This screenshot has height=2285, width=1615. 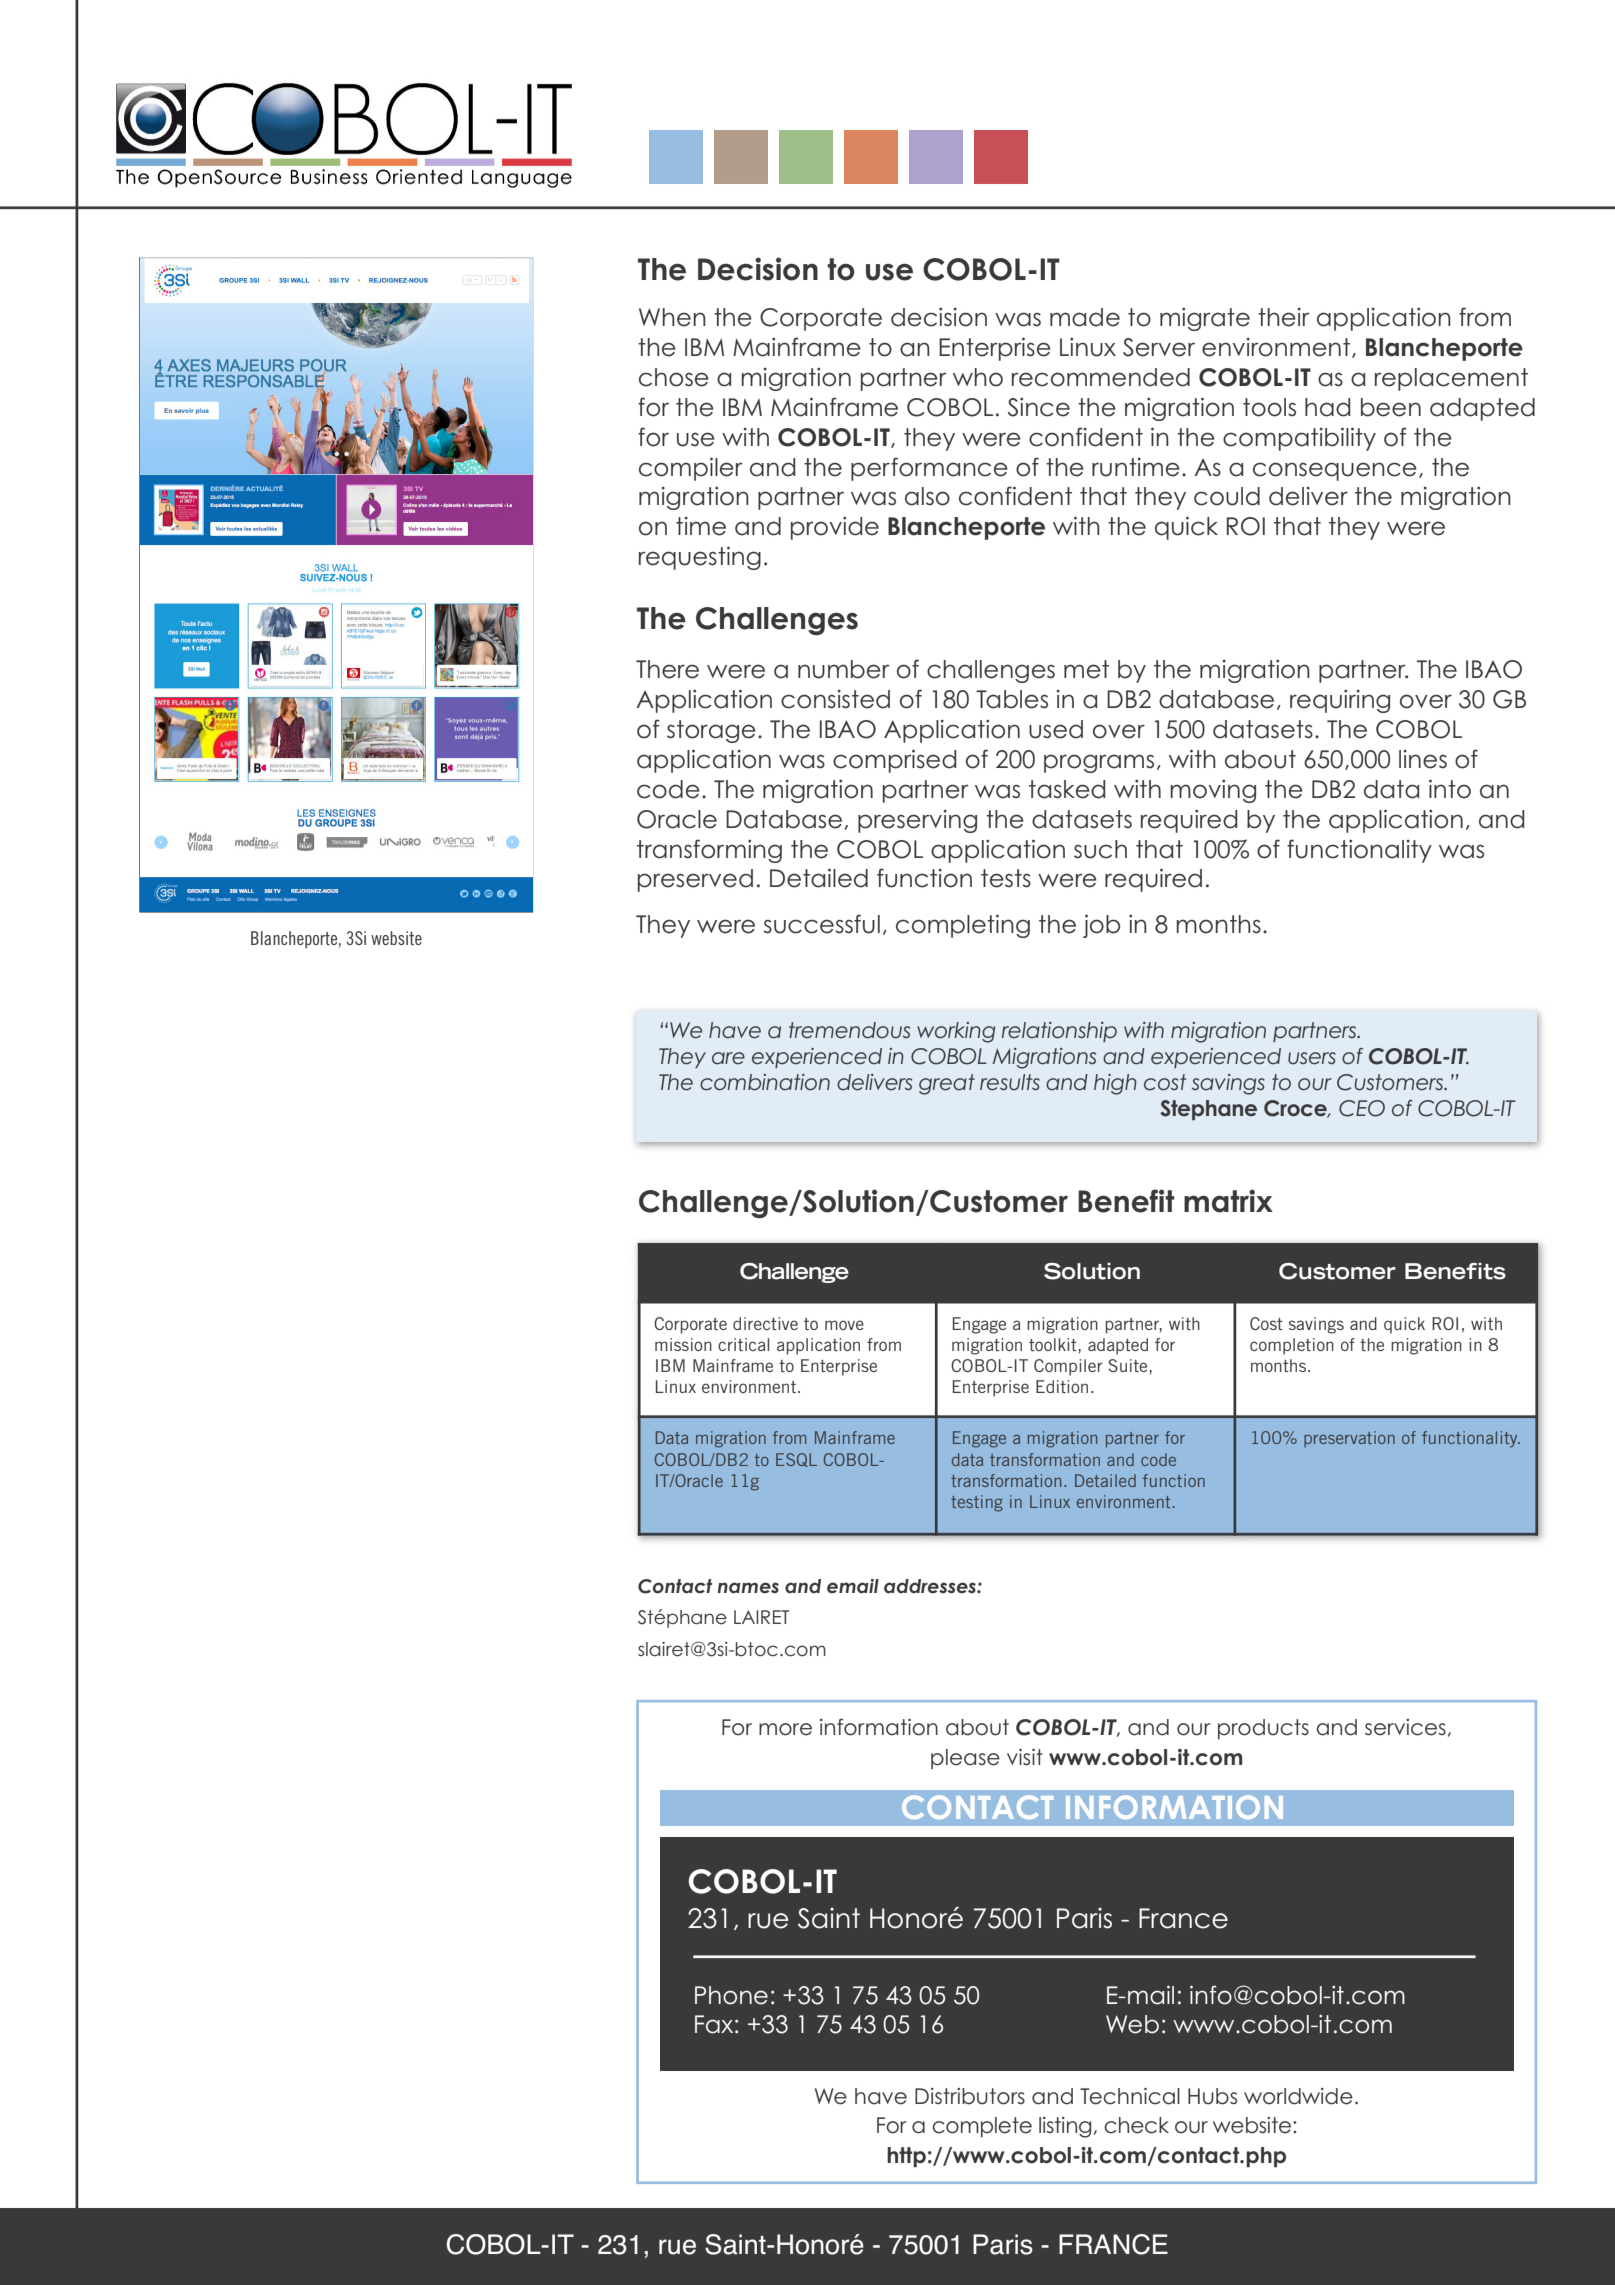 What do you see at coordinates (765, 1323) in the screenshot?
I see `directive` at bounding box center [765, 1323].
